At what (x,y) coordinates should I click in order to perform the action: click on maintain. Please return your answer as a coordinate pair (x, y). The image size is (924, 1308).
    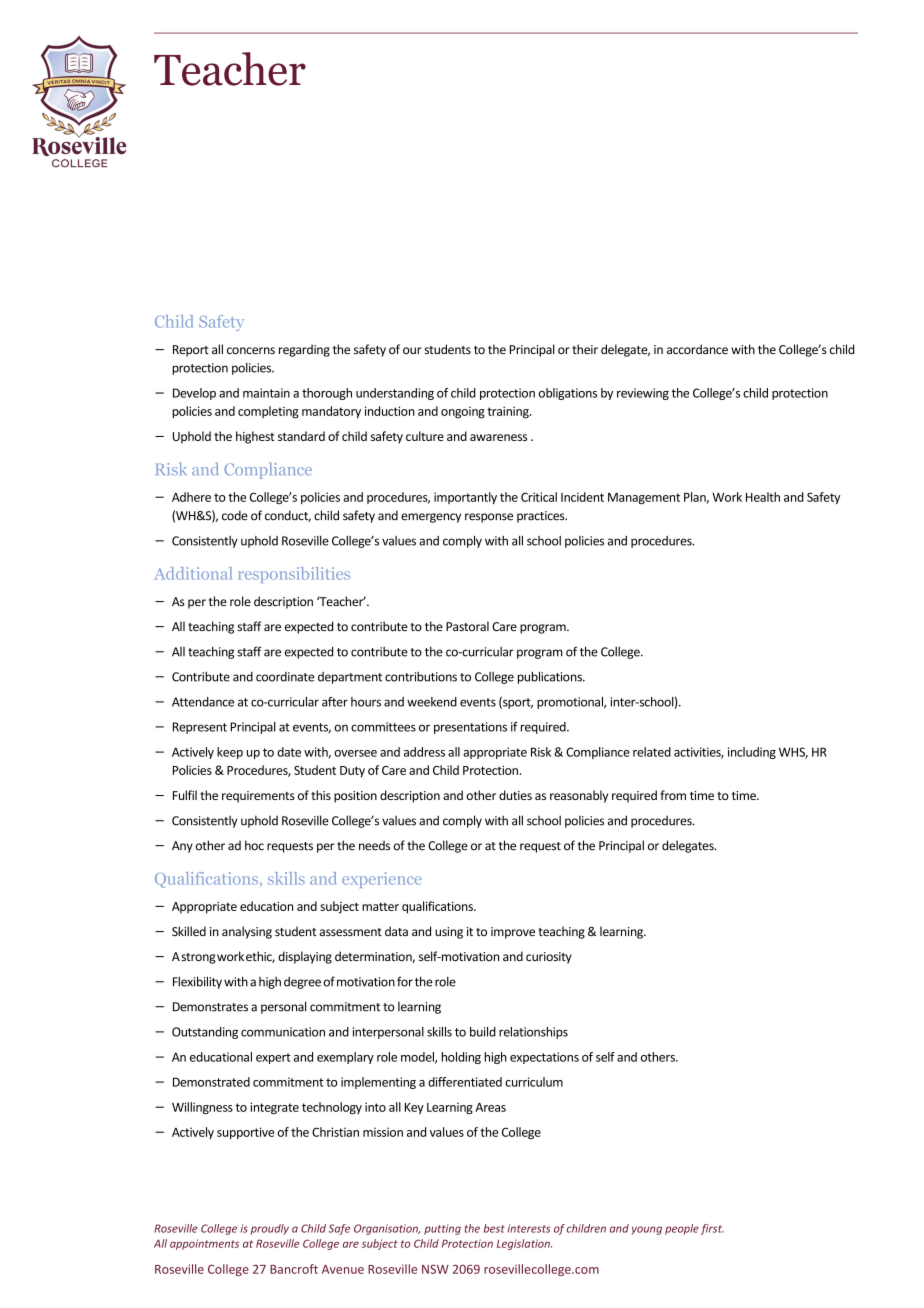
    Looking at the image, I should click on (266, 393).
